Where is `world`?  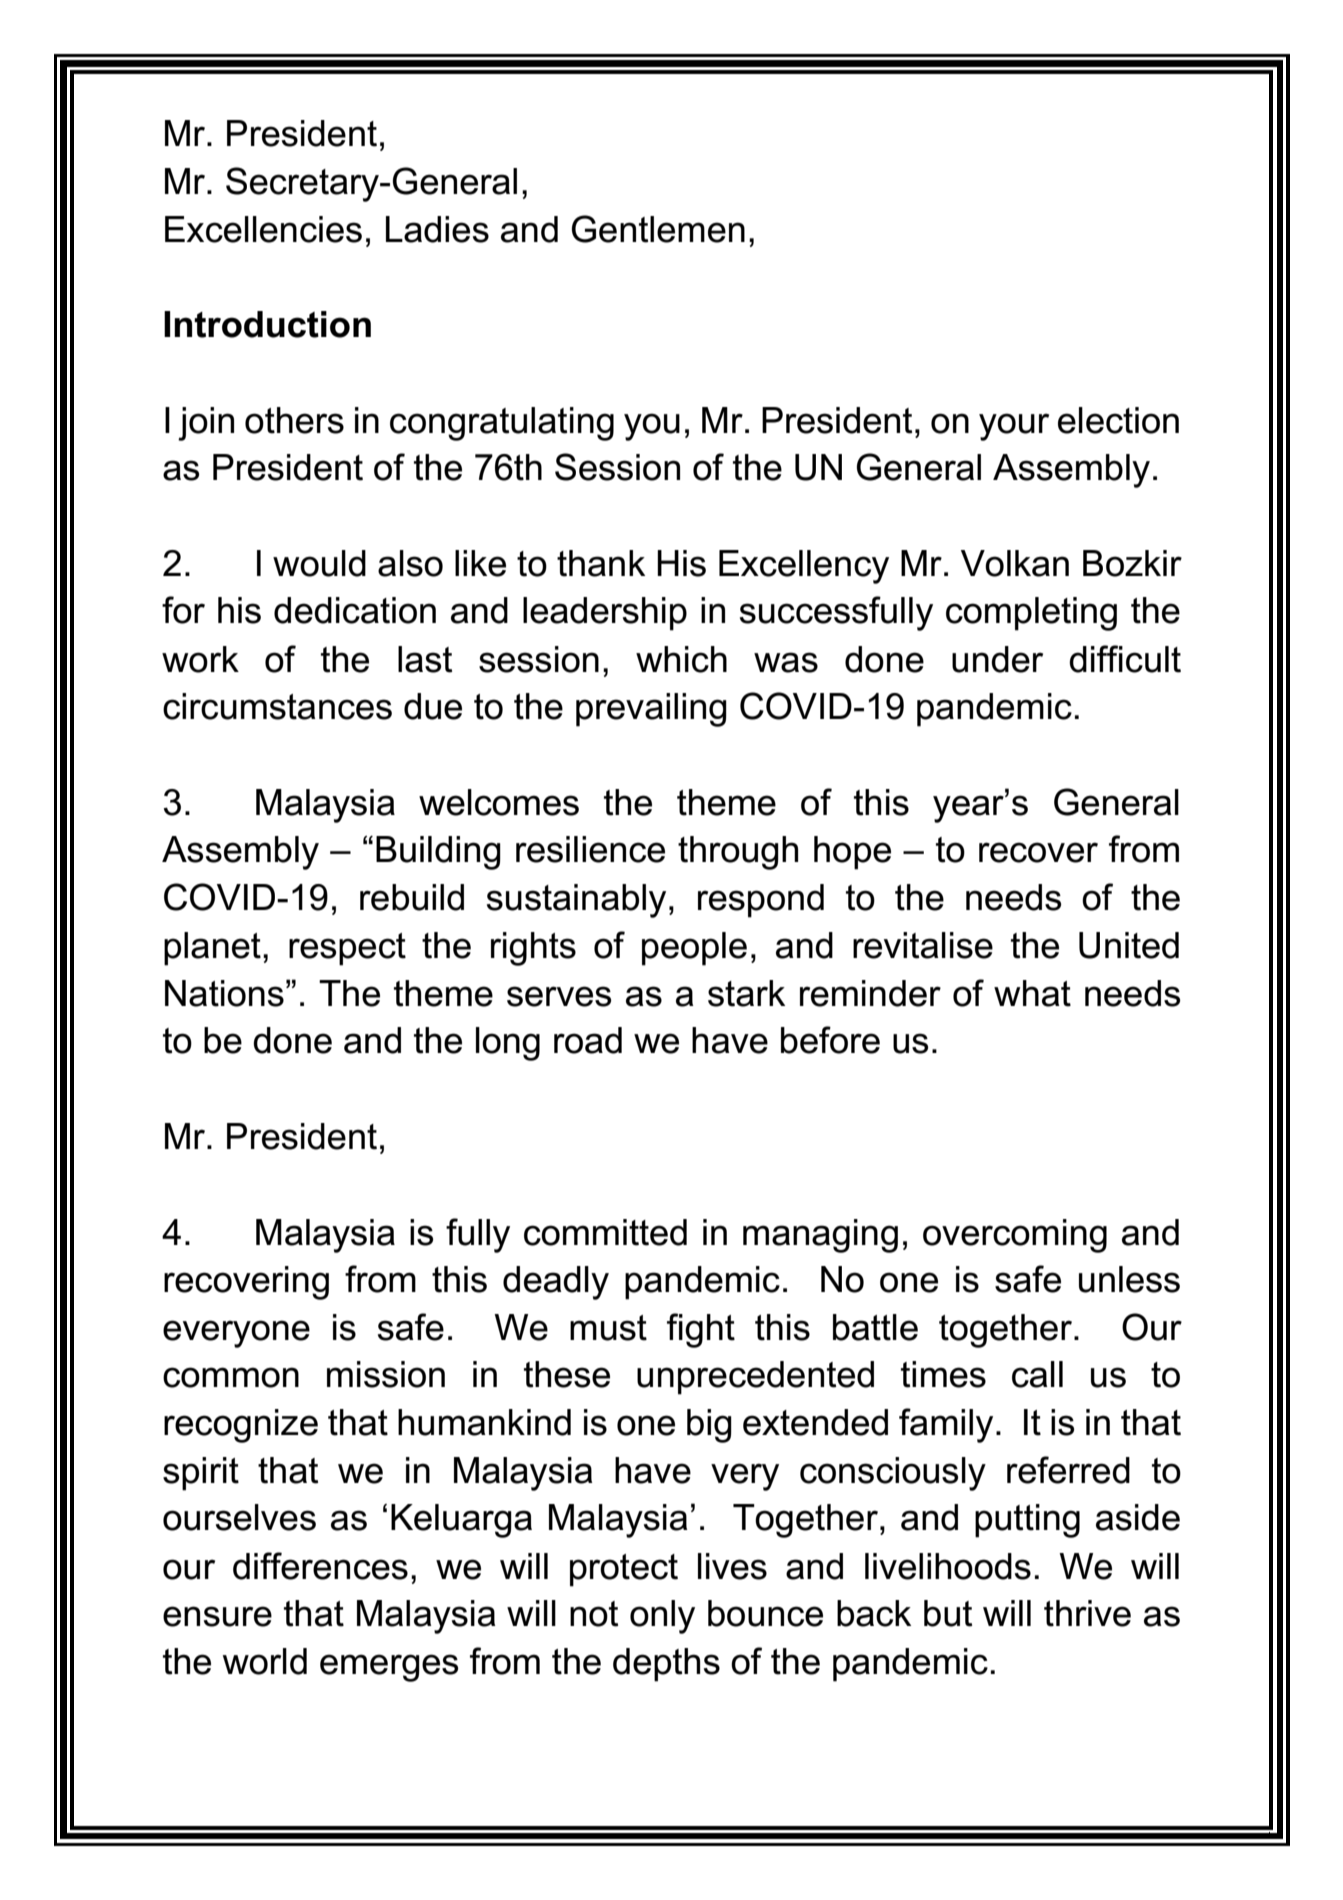
world is located at coordinates (265, 1661).
